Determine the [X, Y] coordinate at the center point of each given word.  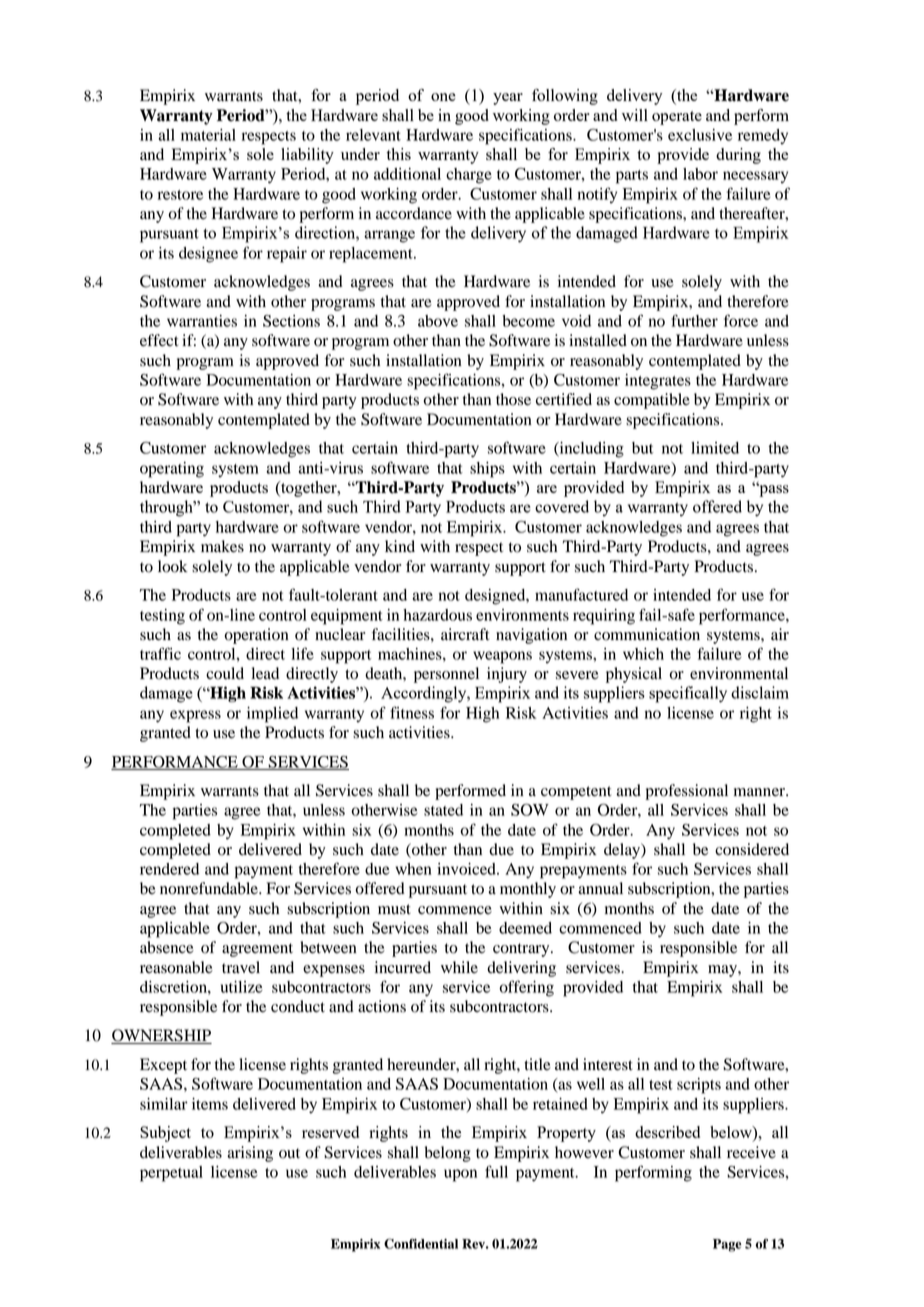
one [443, 97]
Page [727, 1245]
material [208, 135]
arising [250, 1154]
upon [460, 1175]
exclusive [700, 135]
